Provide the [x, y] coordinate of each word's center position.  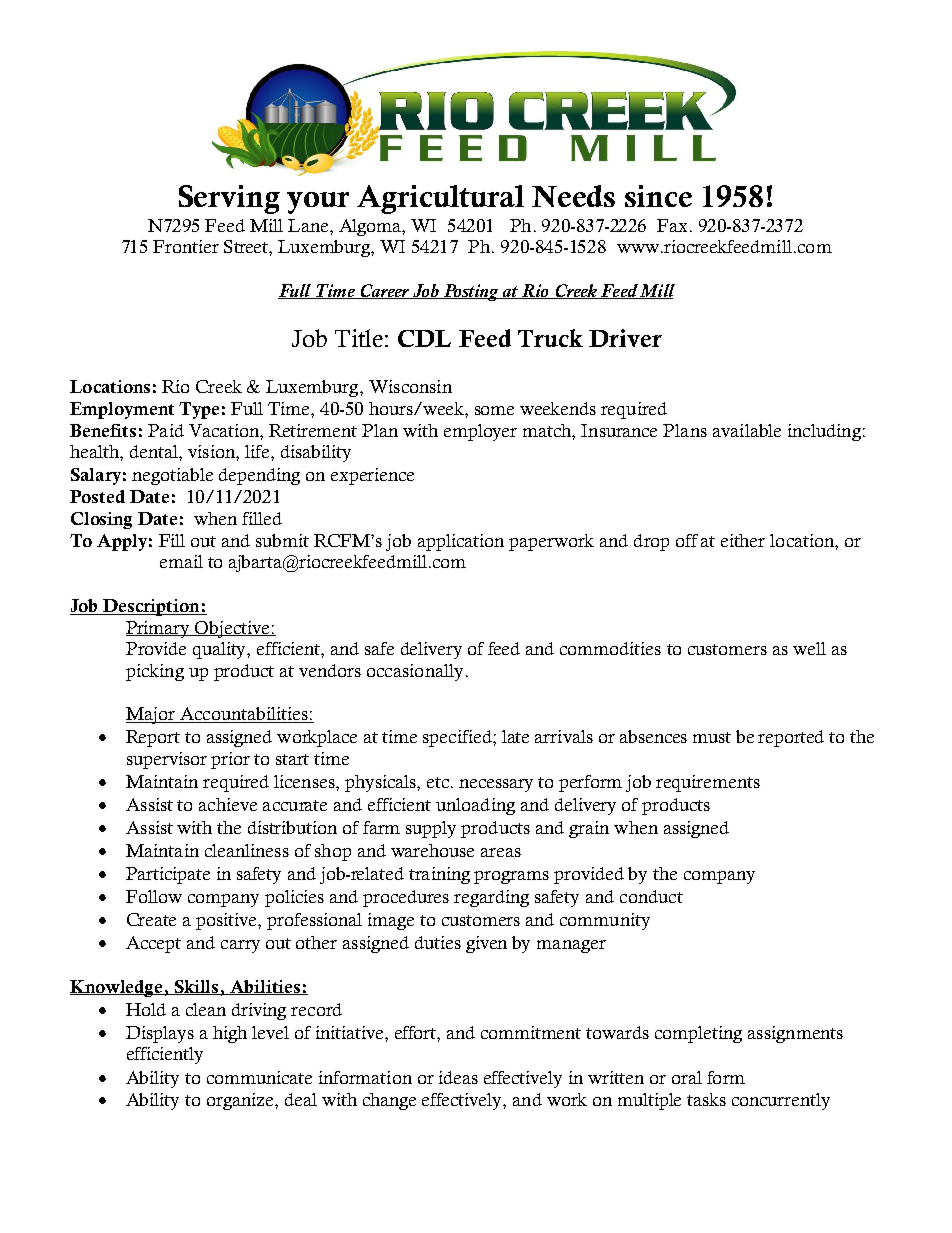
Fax [672, 225]
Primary [159, 629]
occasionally [415, 672]
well [809, 648]
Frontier [186, 246]
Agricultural [440, 199]
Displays [160, 1034]
